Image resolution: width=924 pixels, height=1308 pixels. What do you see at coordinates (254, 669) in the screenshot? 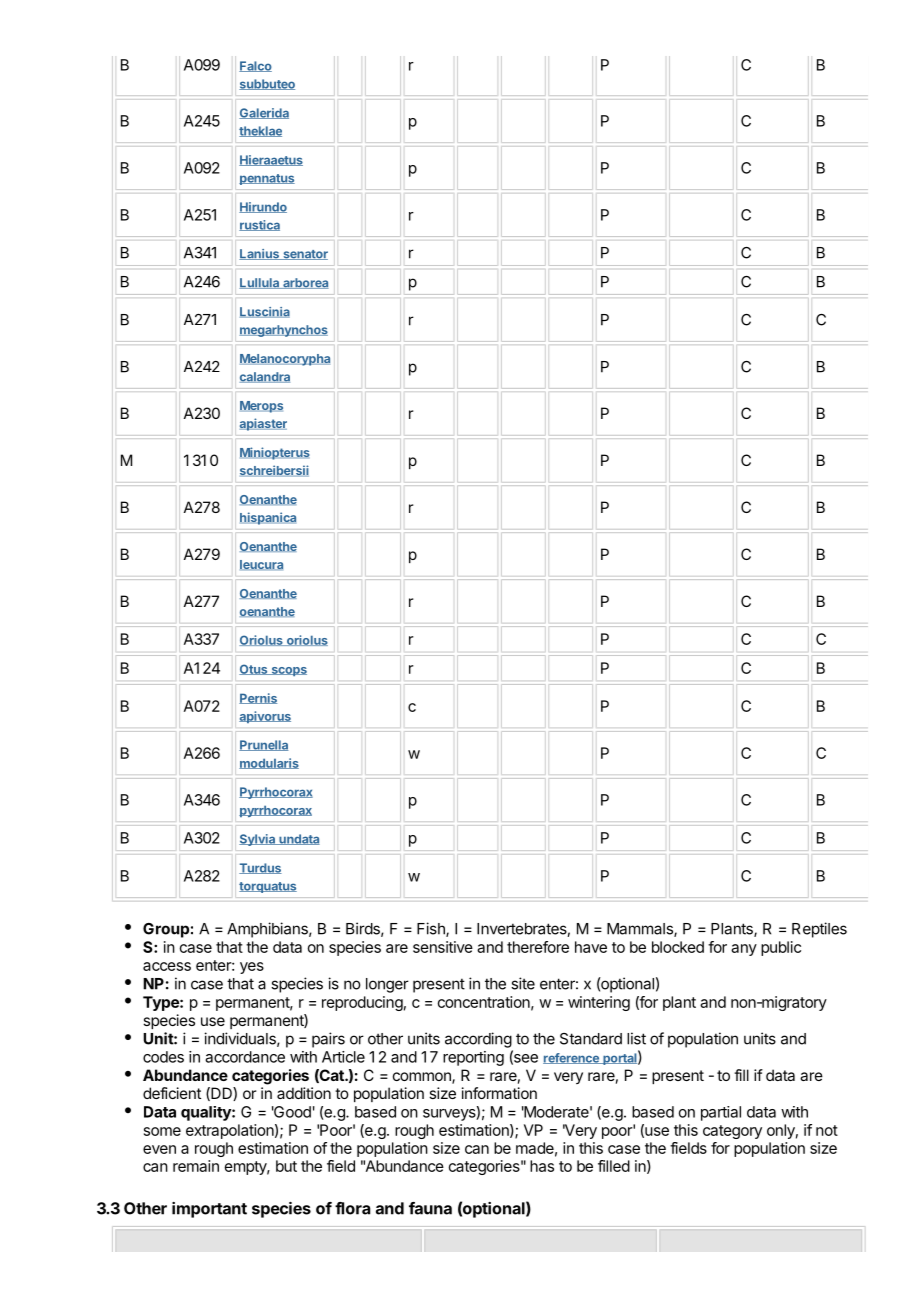
I see `Otus` at bounding box center [254, 669].
